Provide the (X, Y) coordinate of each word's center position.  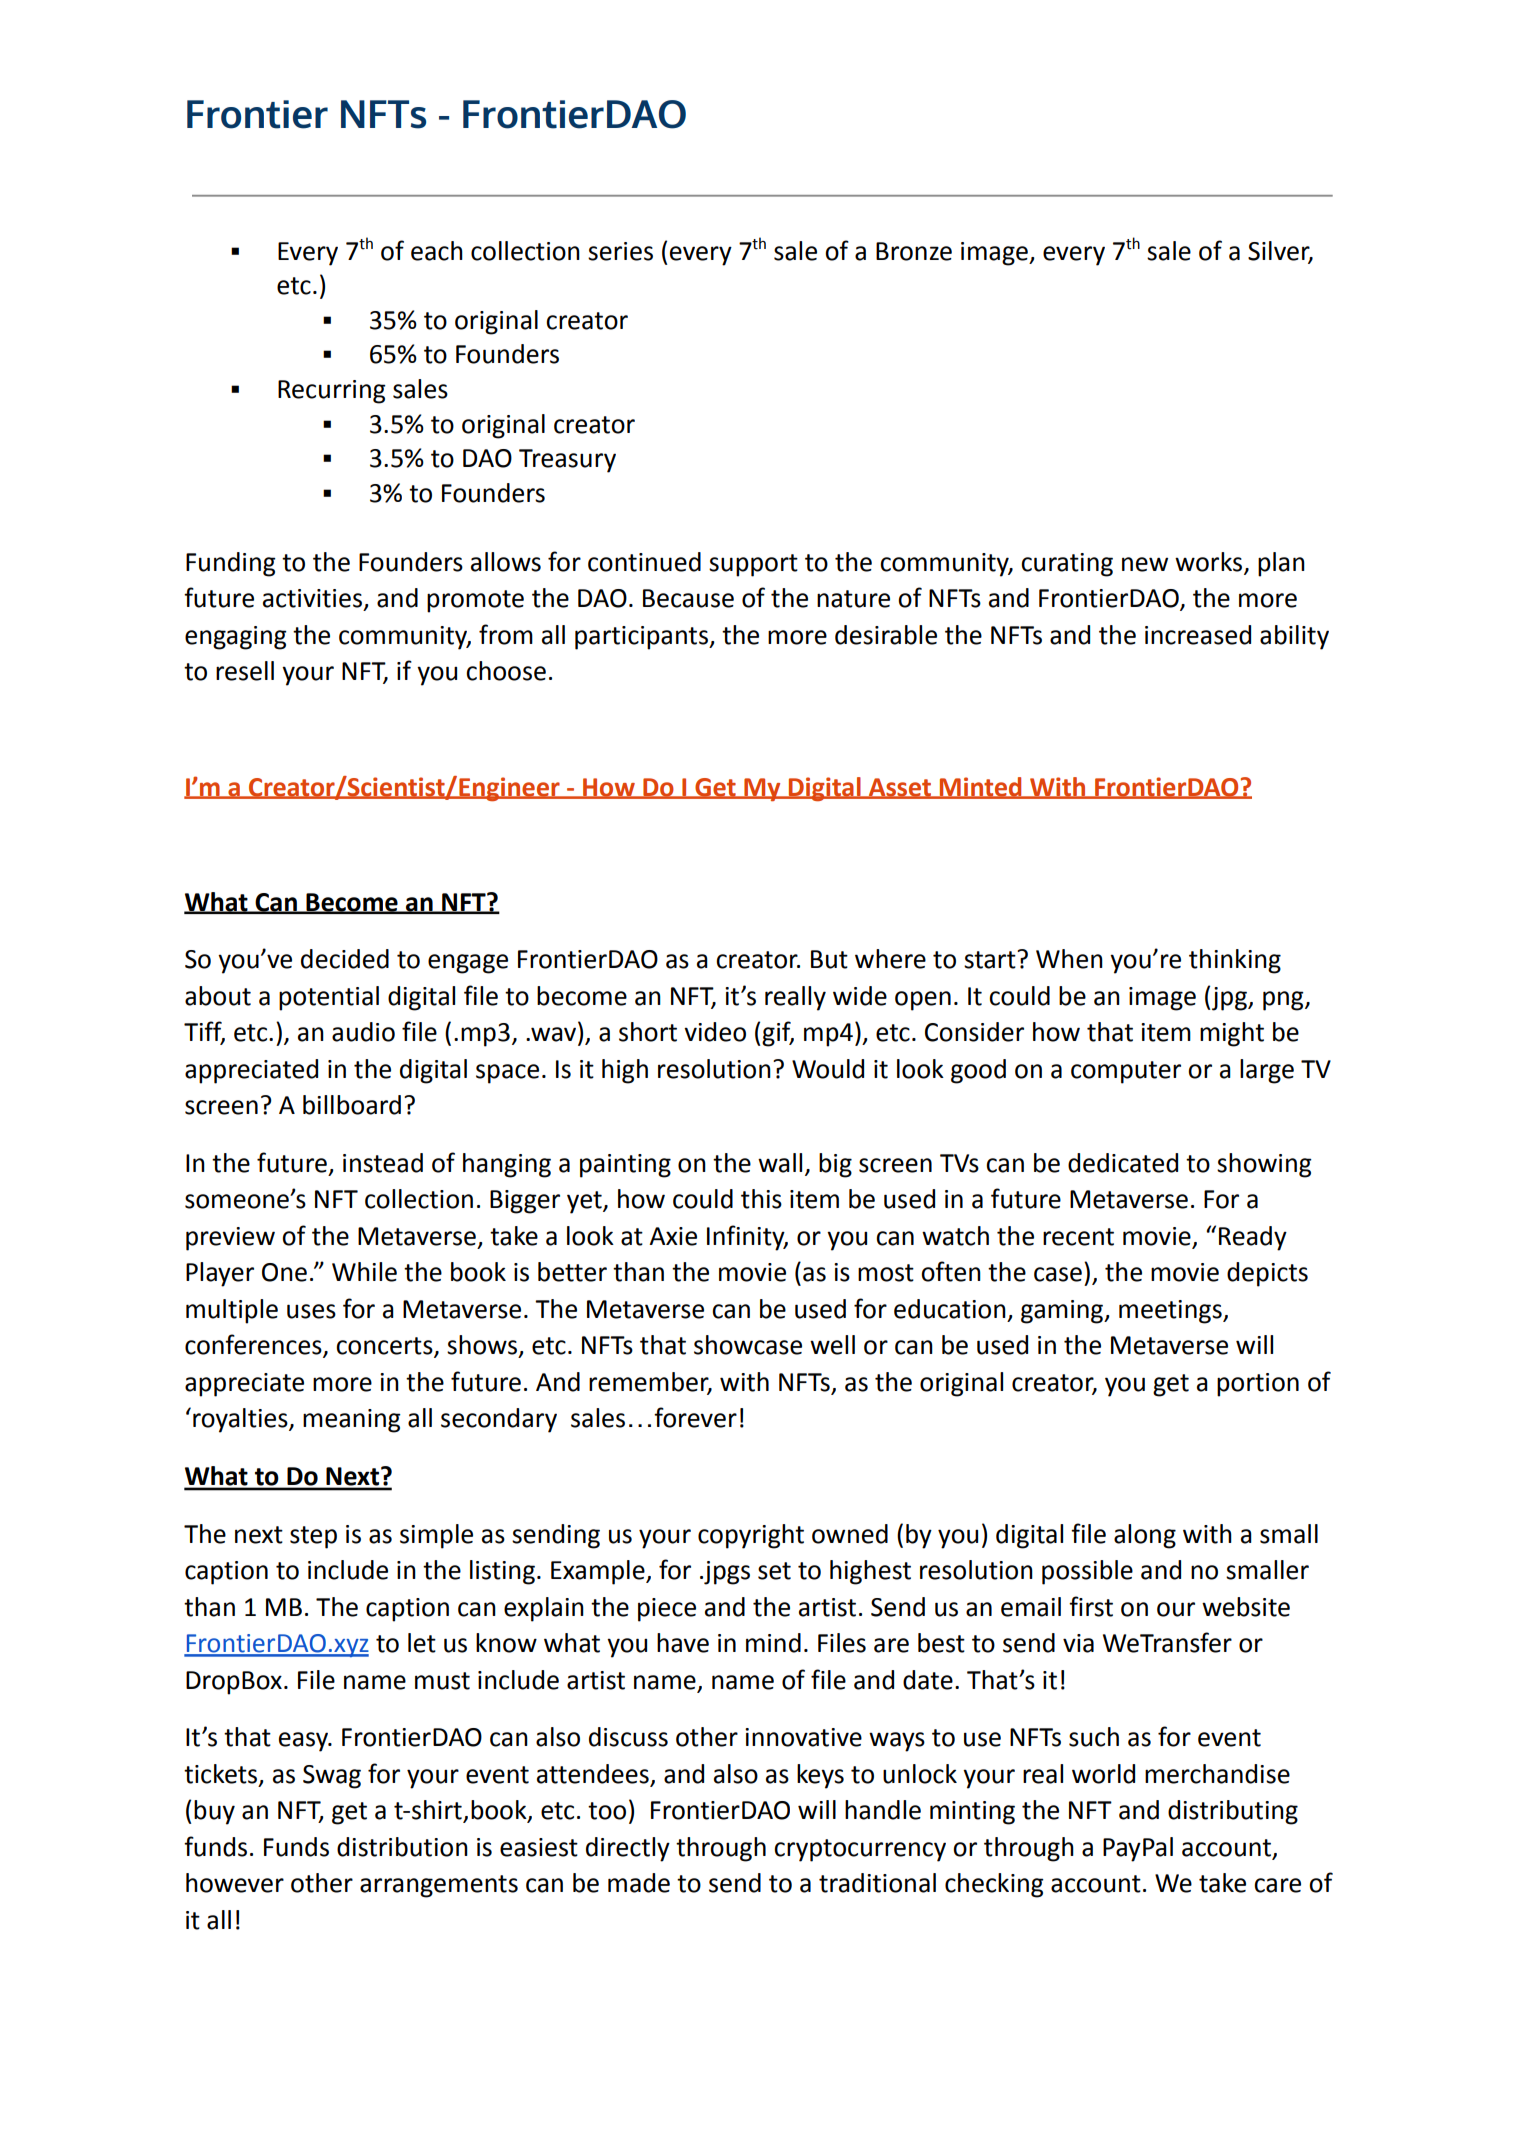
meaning (352, 1421)
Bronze (914, 251)
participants (642, 638)
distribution (402, 1847)
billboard (352, 1105)
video (715, 1032)
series (620, 251)
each (437, 251)
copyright (751, 1536)
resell (245, 671)
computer (1126, 1072)
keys (820, 1776)
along (1145, 1536)
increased (1198, 635)
